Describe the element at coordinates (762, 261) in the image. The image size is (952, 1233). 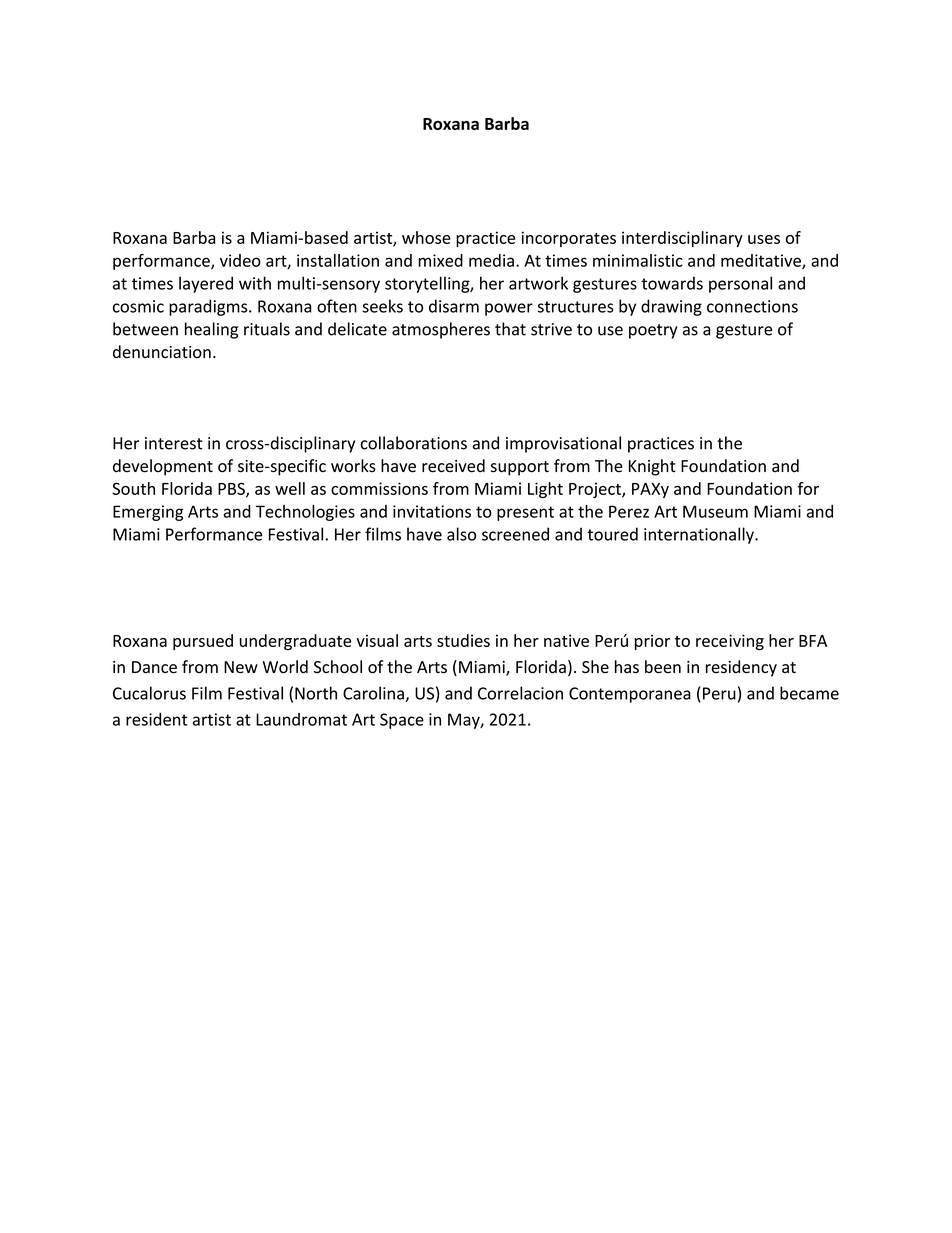
I see `meditative` at that location.
